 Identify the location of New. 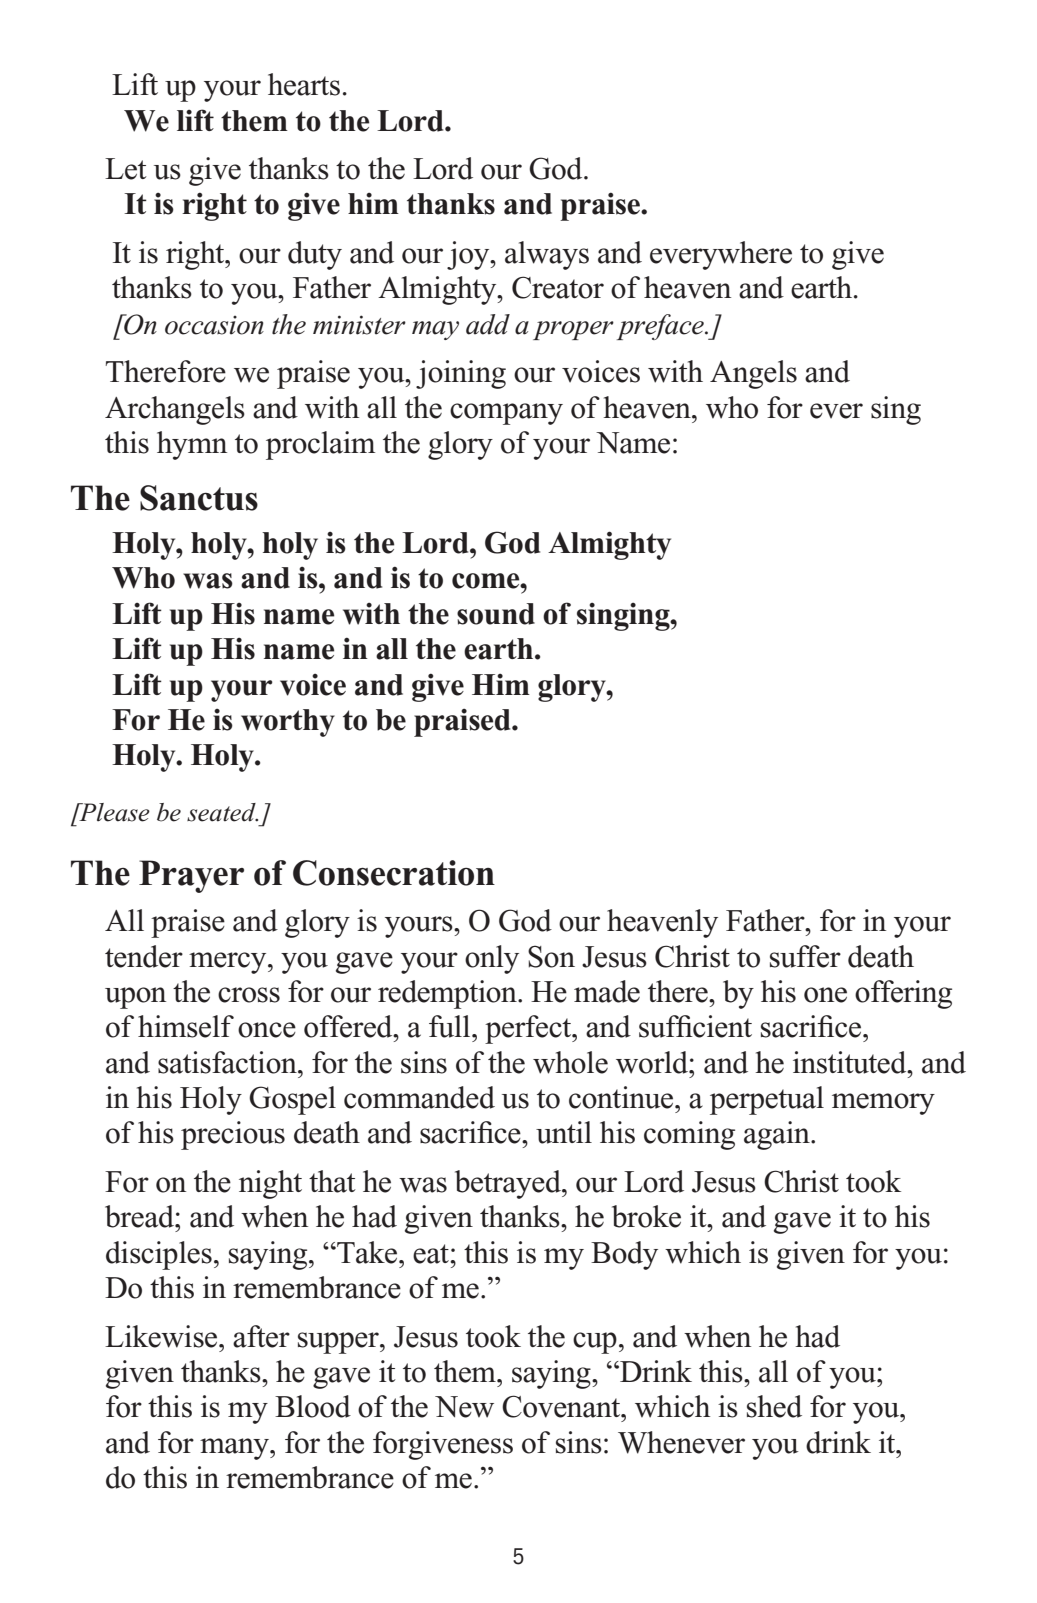
(464, 1407).
